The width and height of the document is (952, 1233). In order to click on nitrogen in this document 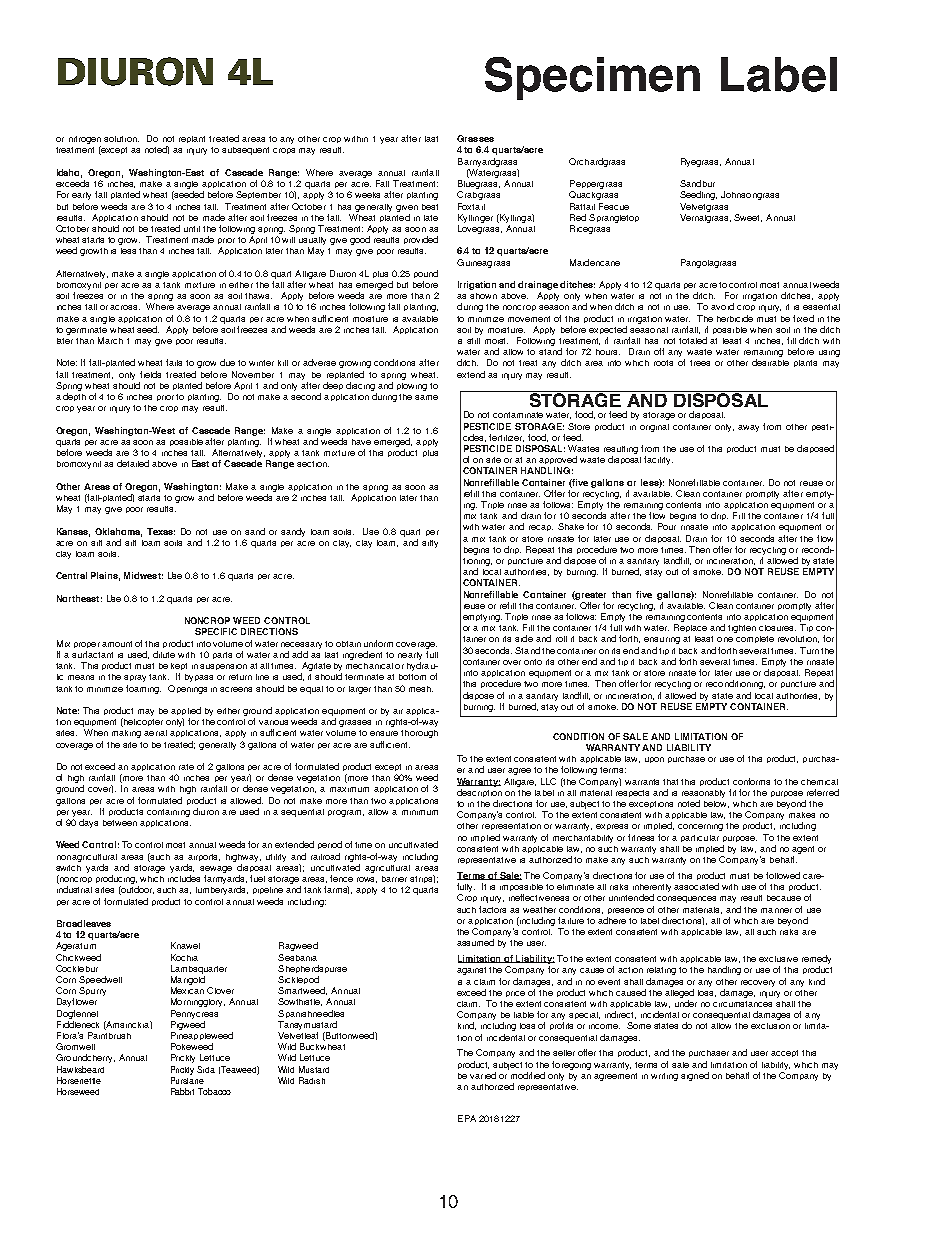, I will do `click(85, 141)`.
